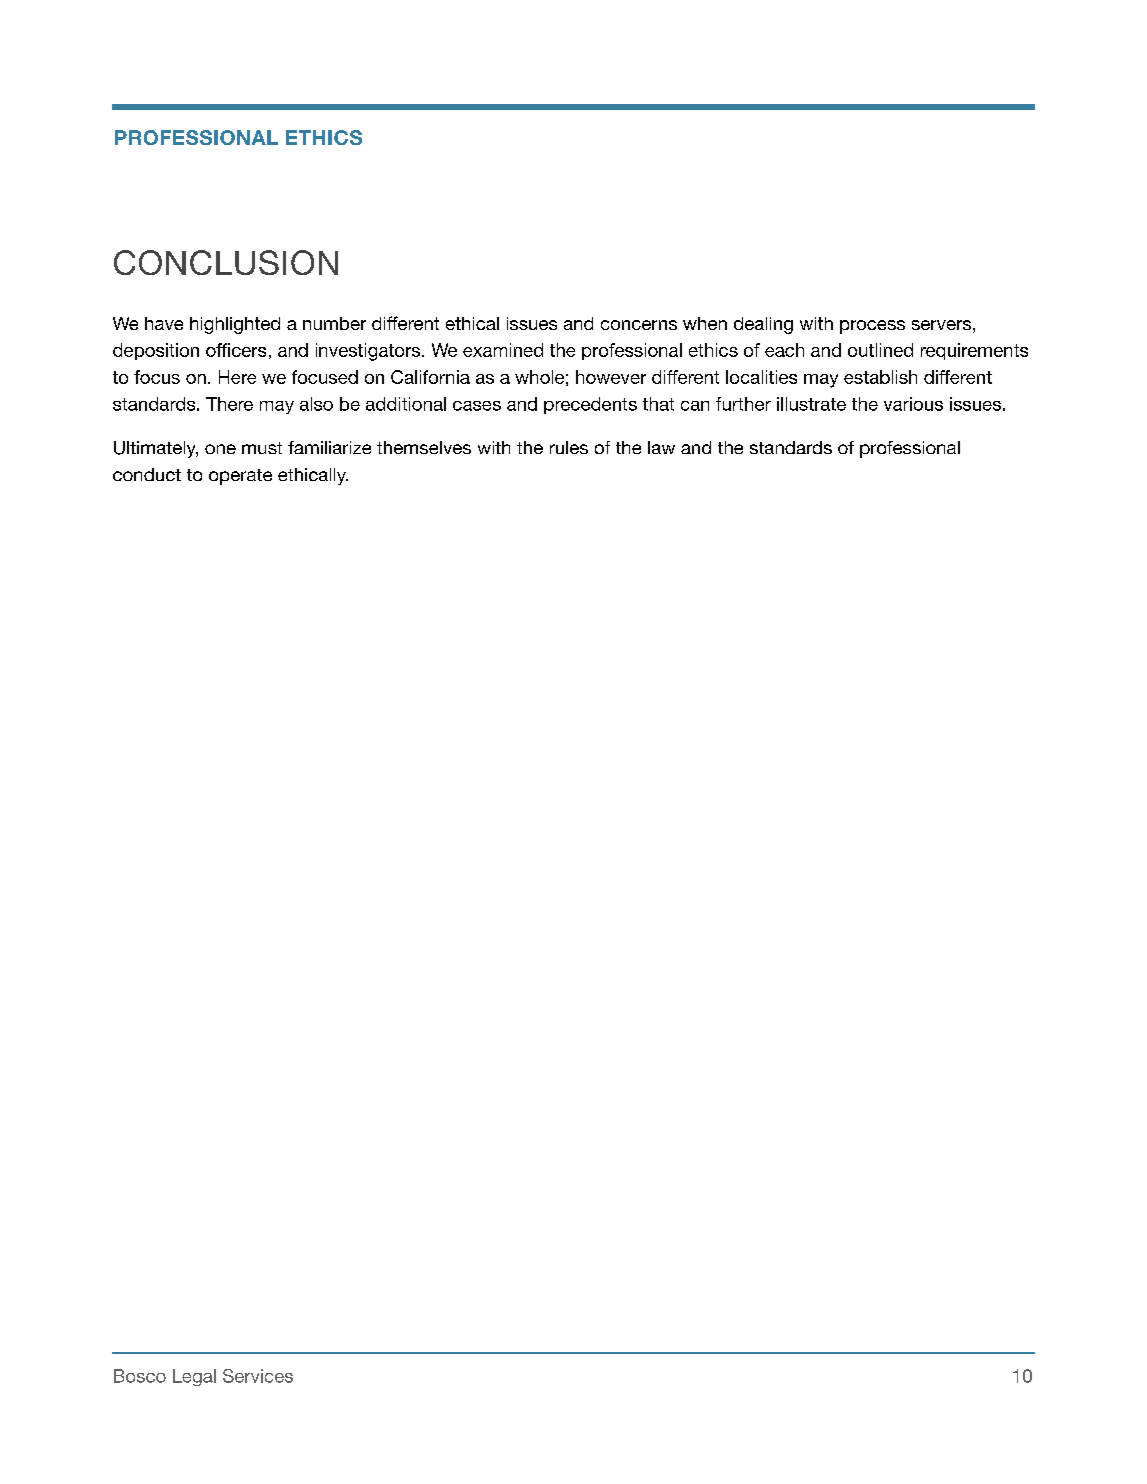 This screenshot has width=1147, height=1484. I want to click on Bosco, so click(140, 1376).
